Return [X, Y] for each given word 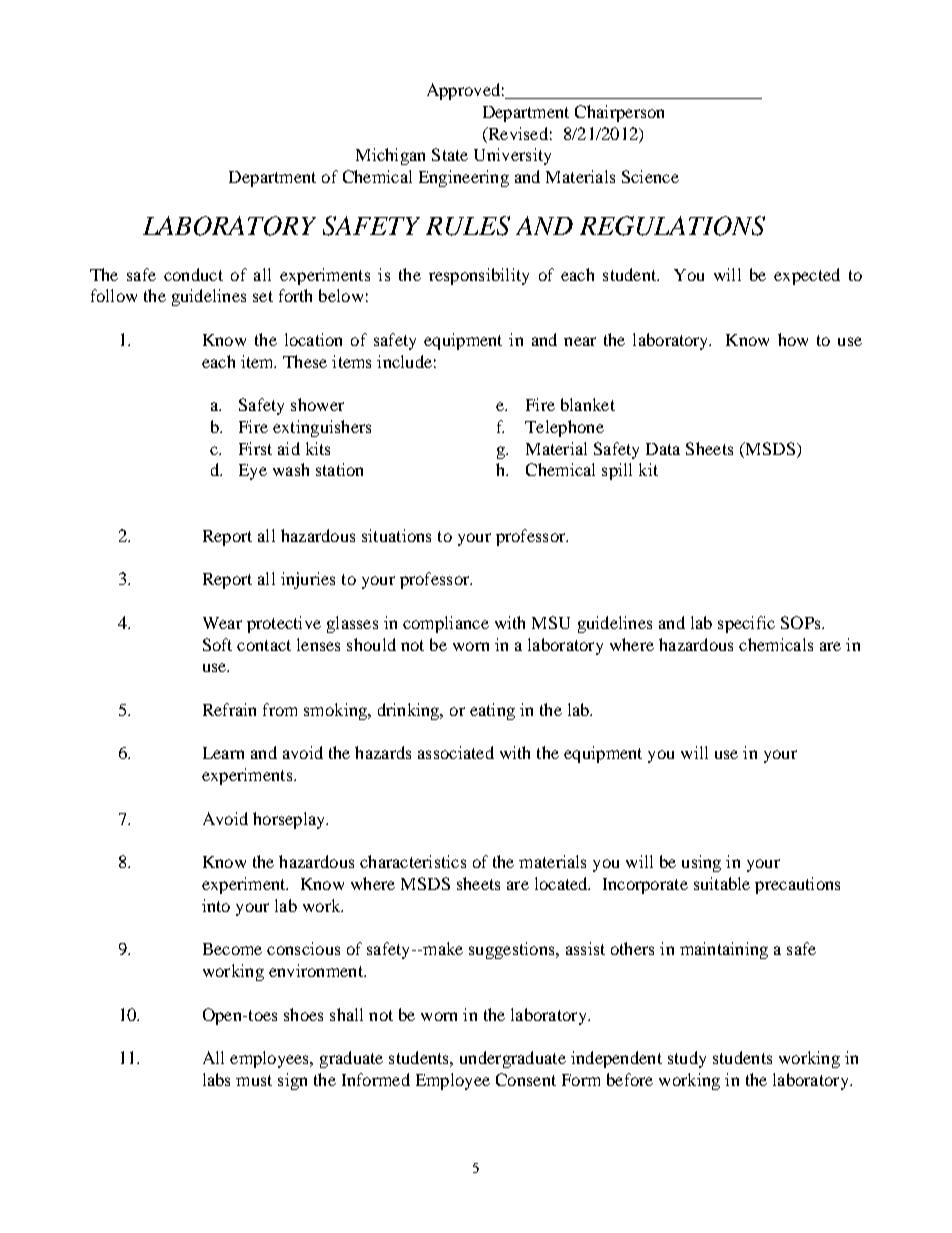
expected [807, 276]
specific [746, 624]
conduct [193, 274]
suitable [722, 883]
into [216, 905]
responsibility [479, 276]
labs [216, 1079]
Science [650, 176]
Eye [253, 472]
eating [492, 711]
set [263, 296]
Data [663, 449]
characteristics [413, 861]
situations [396, 535]
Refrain [229, 709]
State [450, 154]
